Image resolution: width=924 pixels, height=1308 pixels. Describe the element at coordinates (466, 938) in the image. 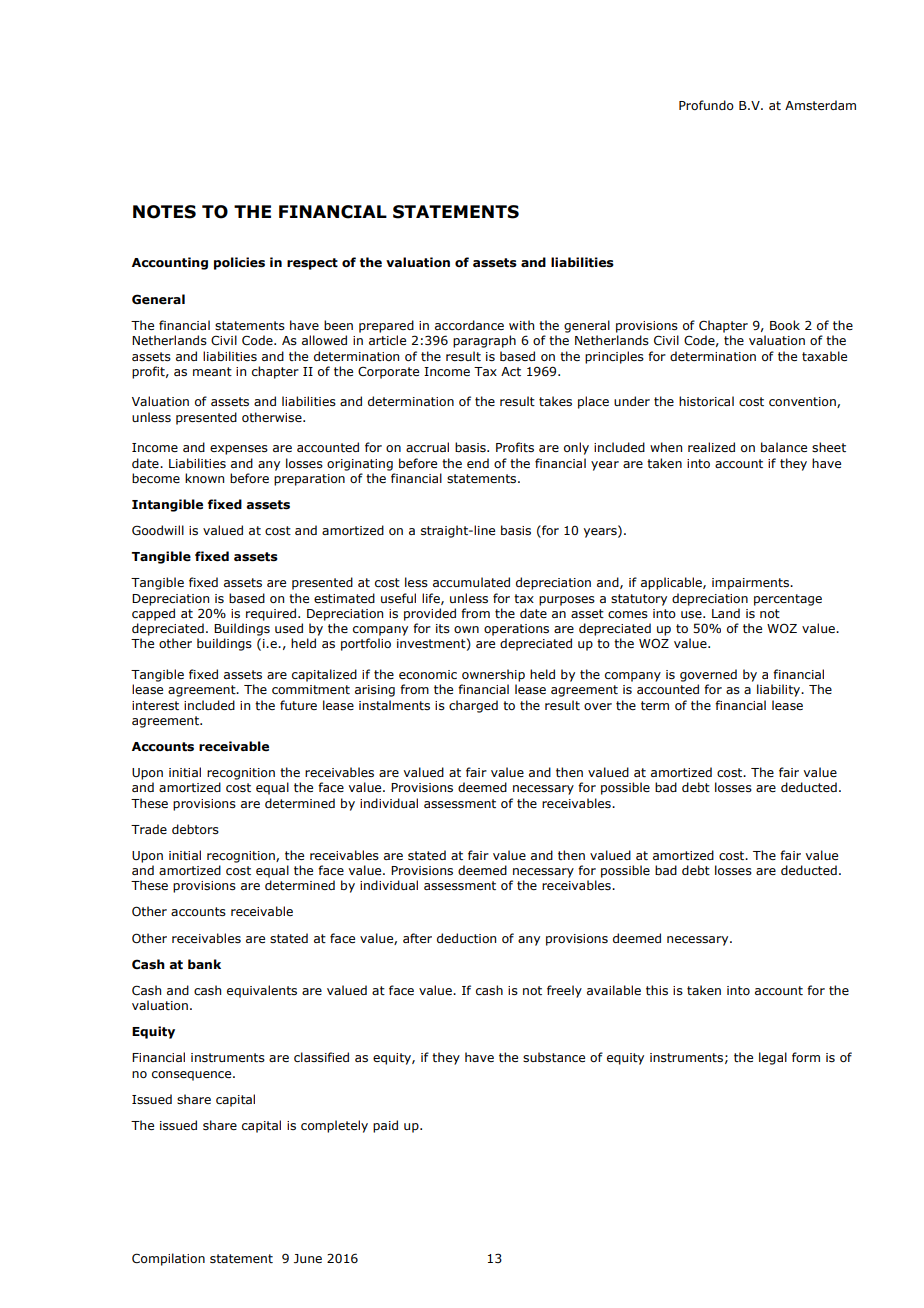

I see `deduction` at that location.
